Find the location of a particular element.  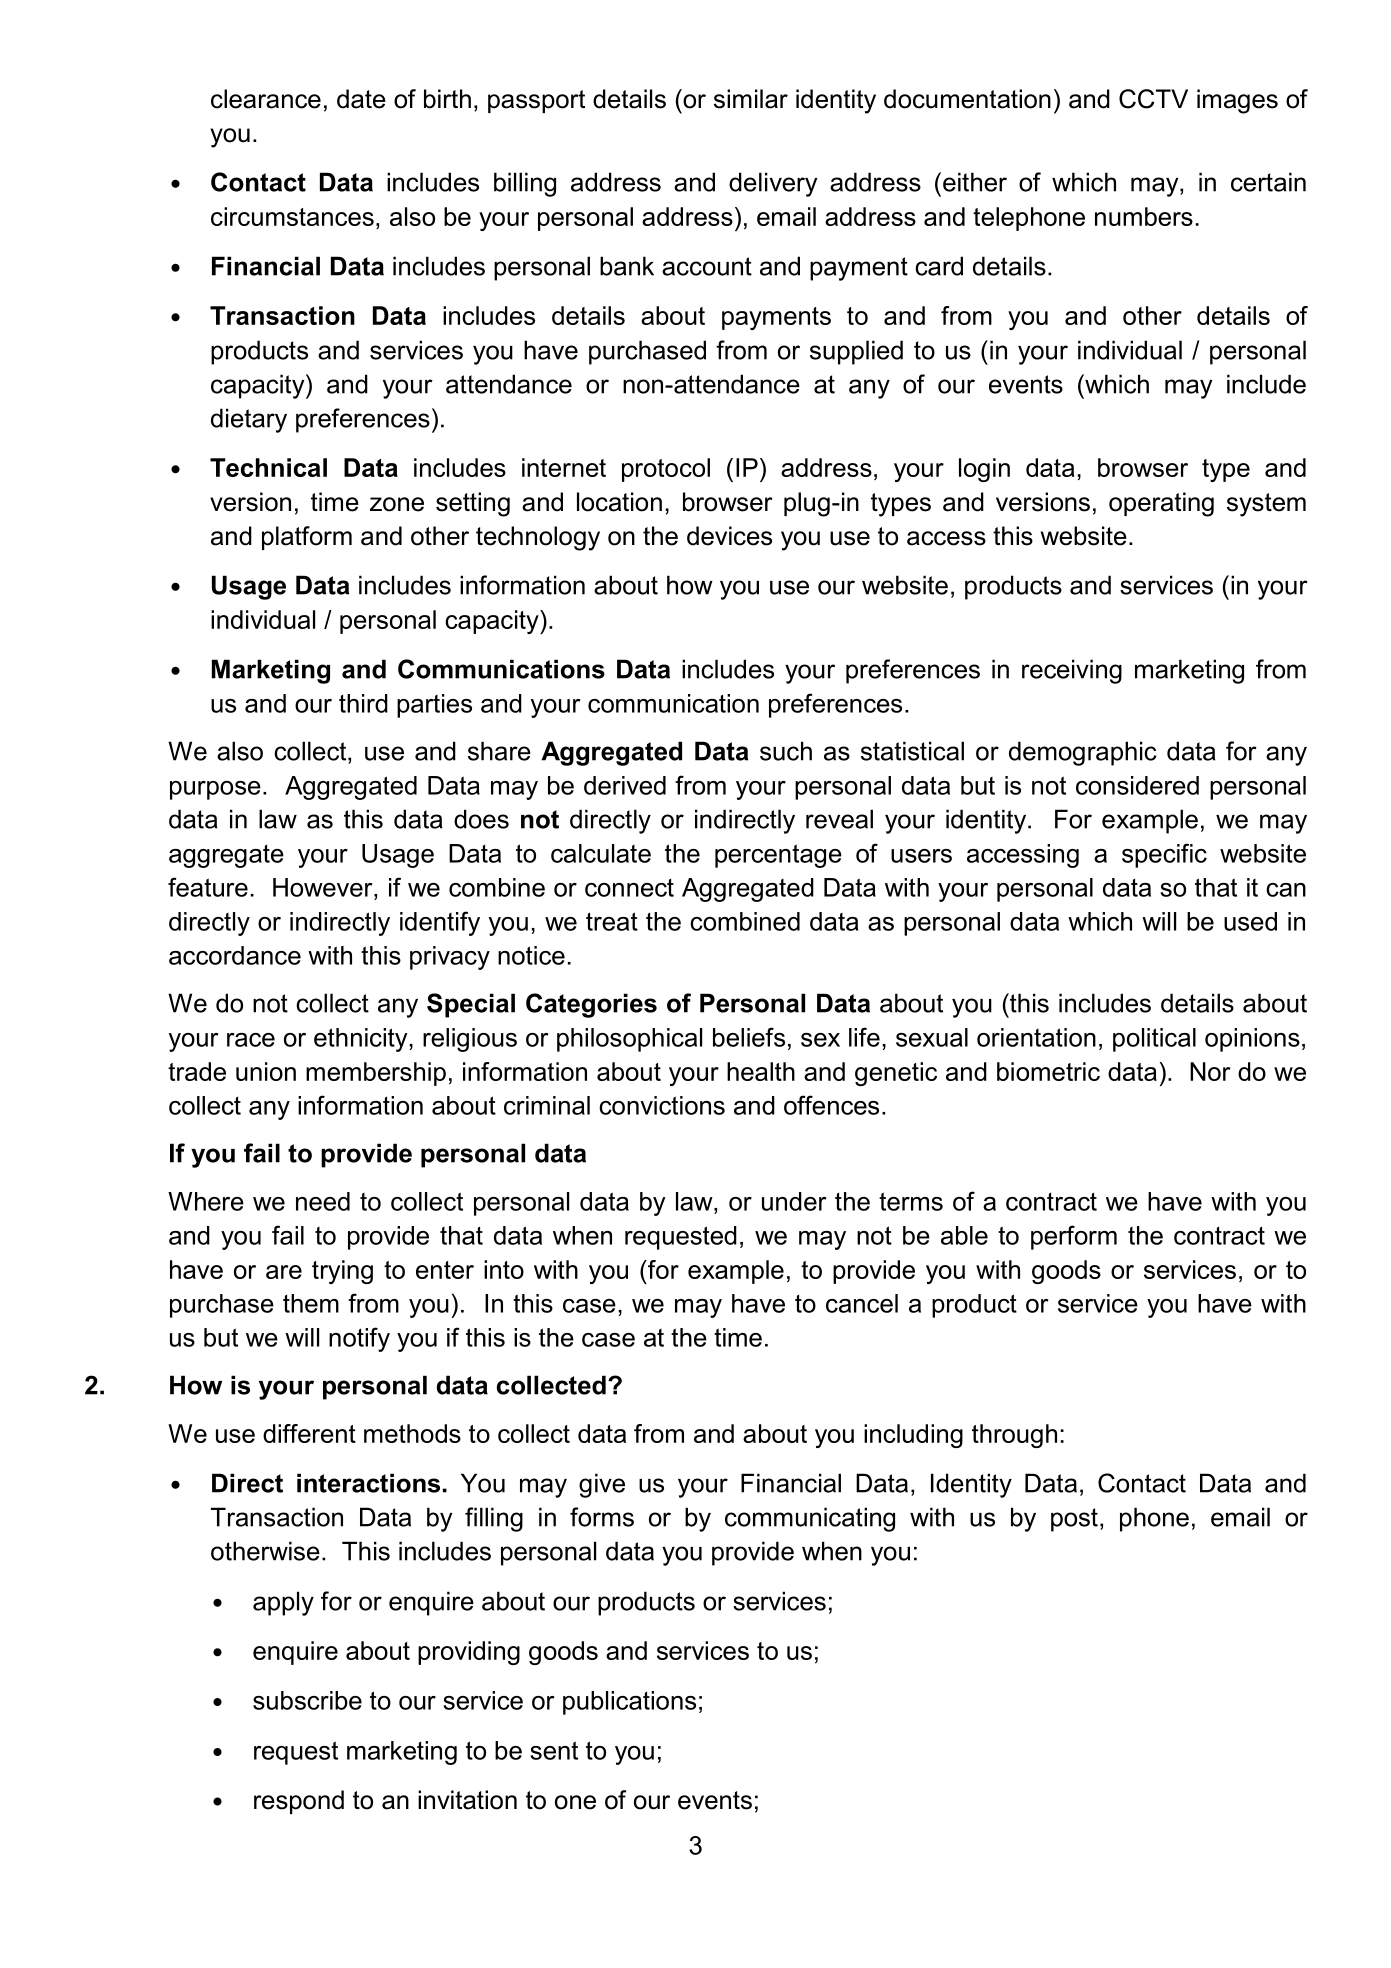

CCTV is located at coordinates (1153, 99).
